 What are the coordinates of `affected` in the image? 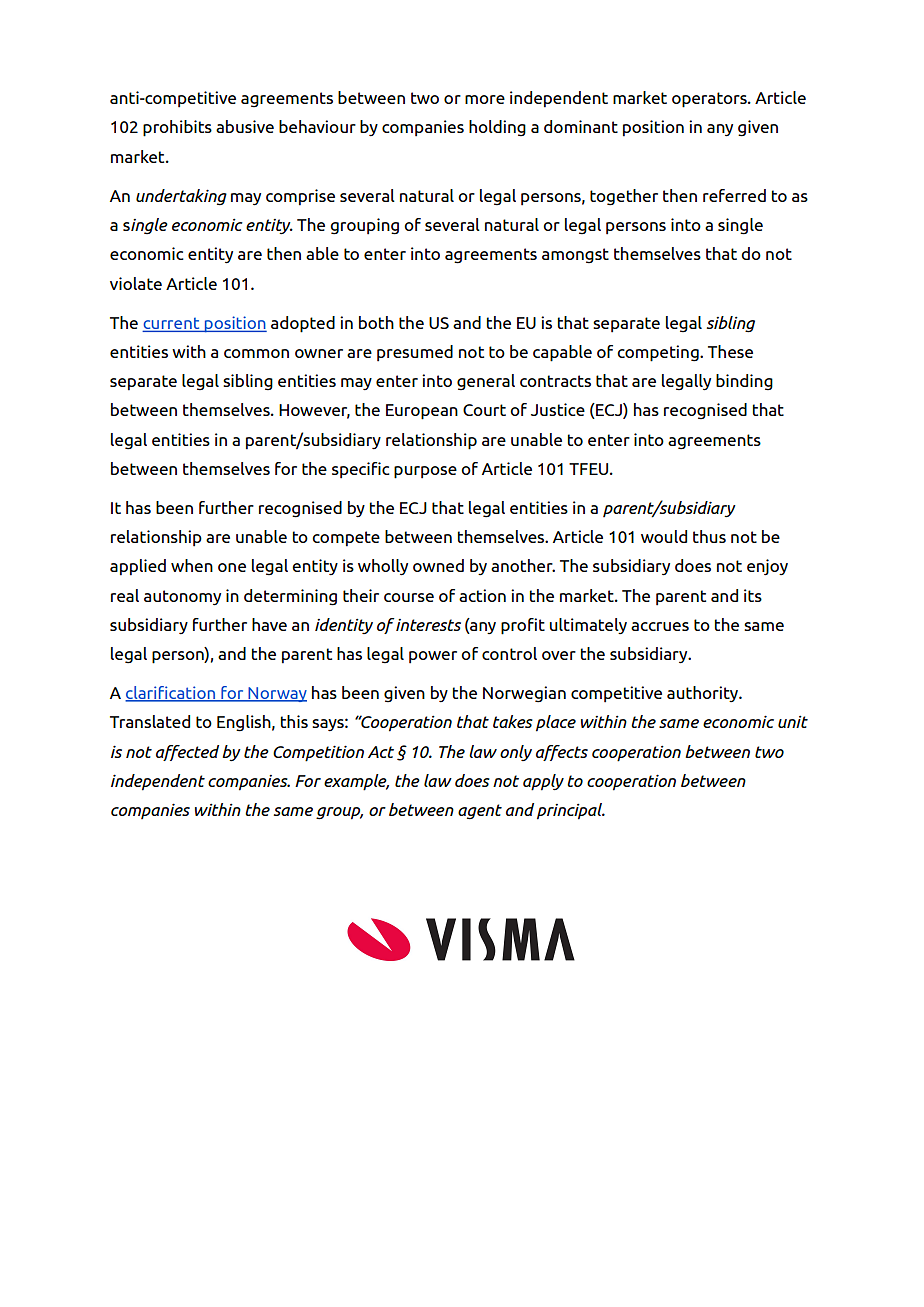 It's located at (187, 753).
